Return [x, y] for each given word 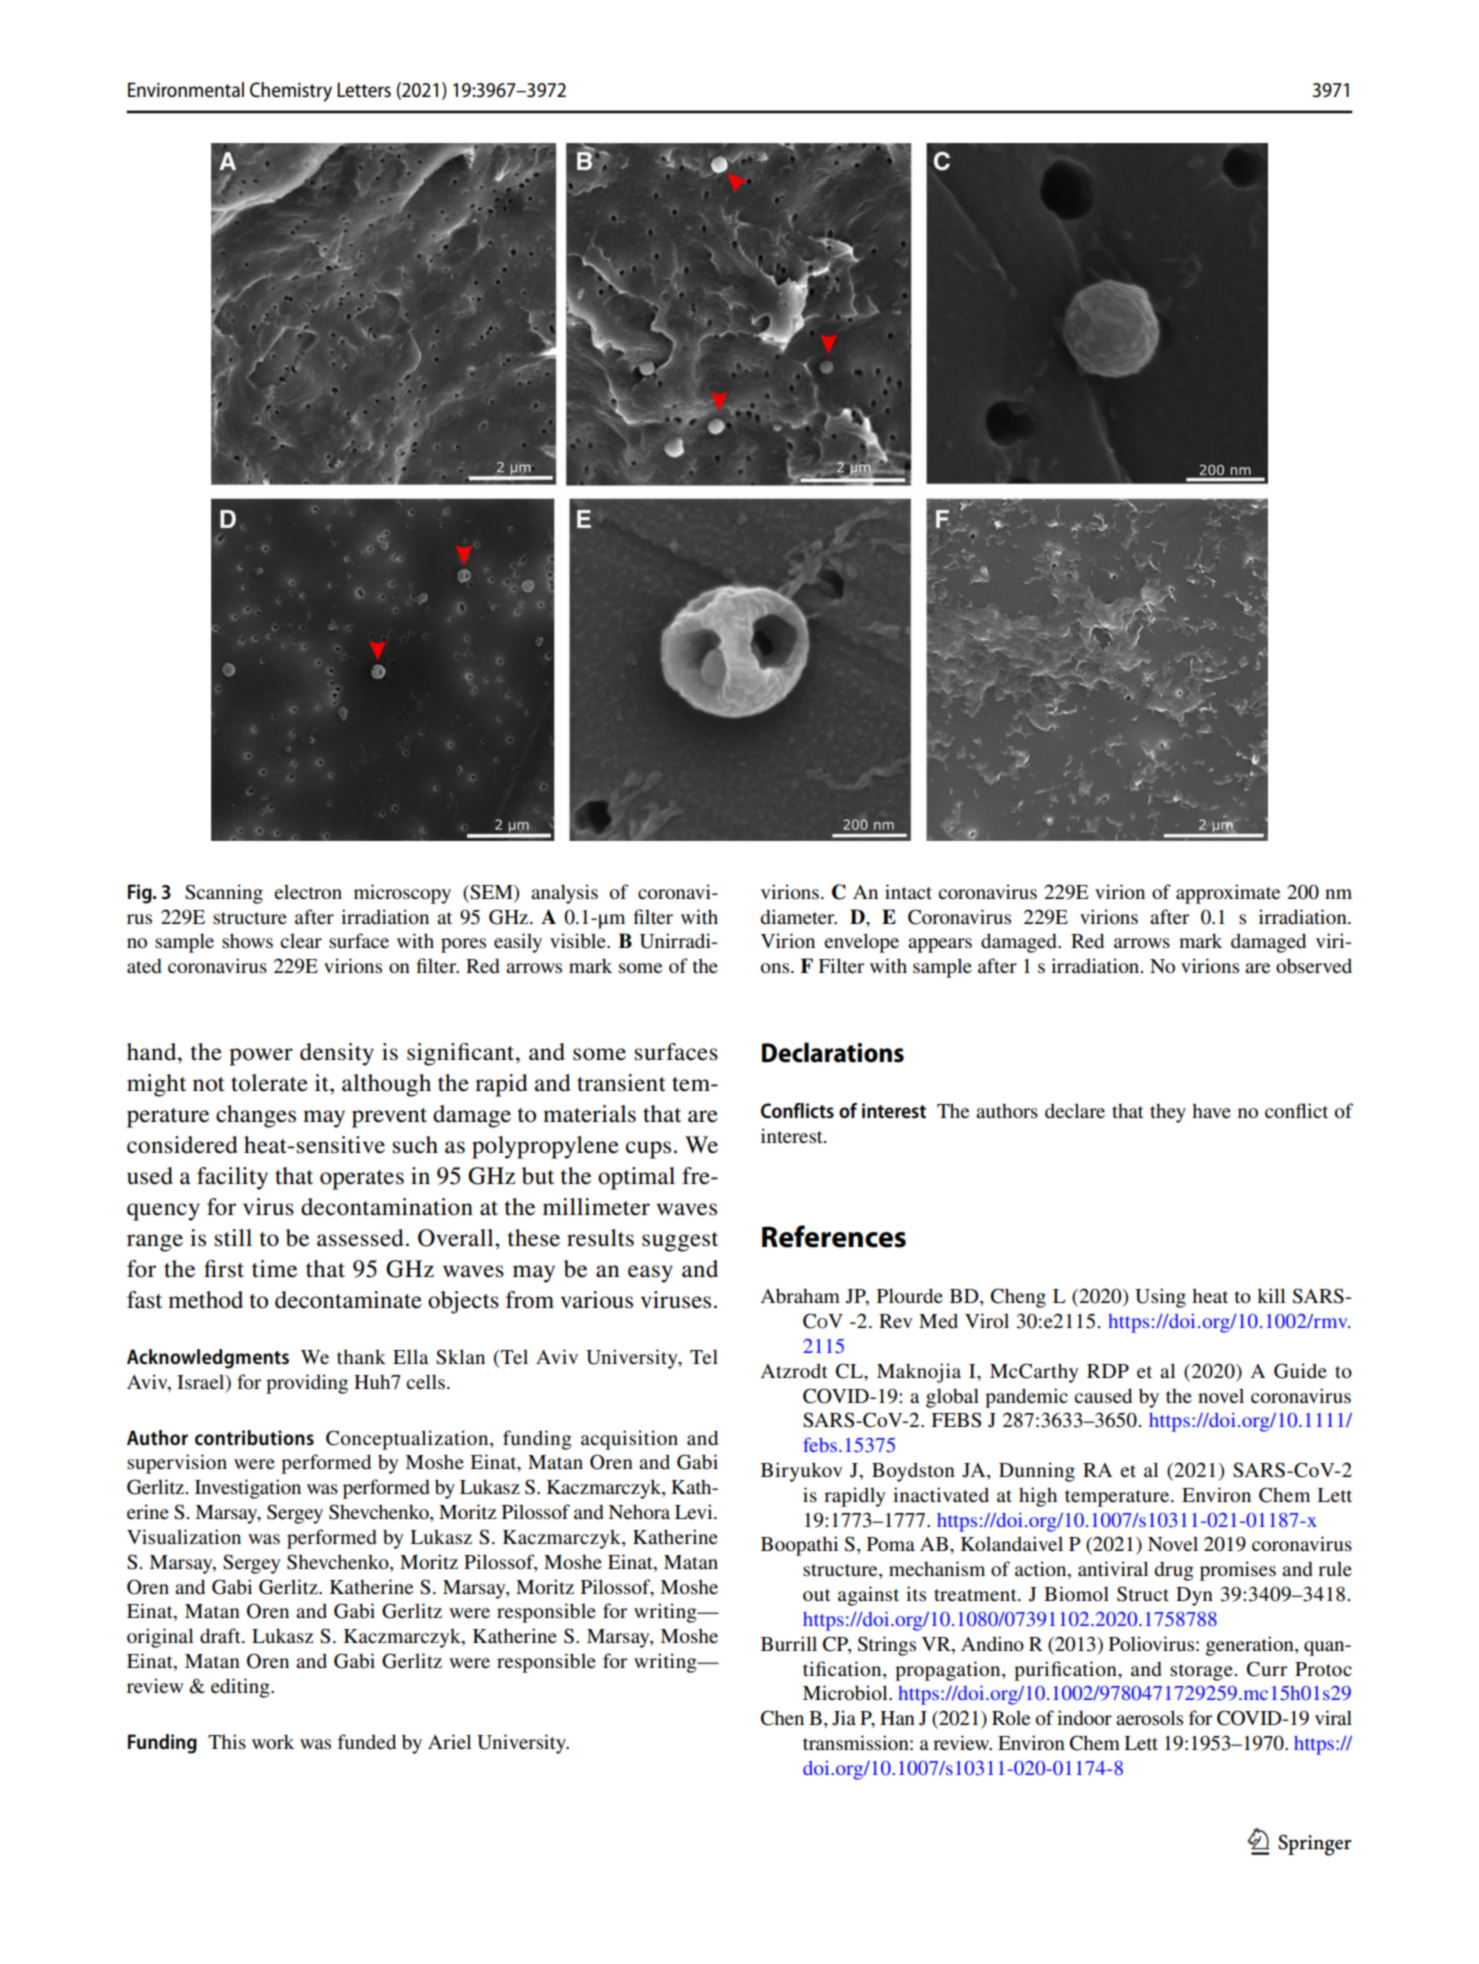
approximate [1228, 894]
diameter [799, 917]
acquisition [629, 1440]
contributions [254, 1437]
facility [232, 1178]
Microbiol [846, 1693]
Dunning [1037, 1472]
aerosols [1149, 1718]
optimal [636, 1178]
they [1168, 1113]
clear [301, 940]
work [273, 1742]
